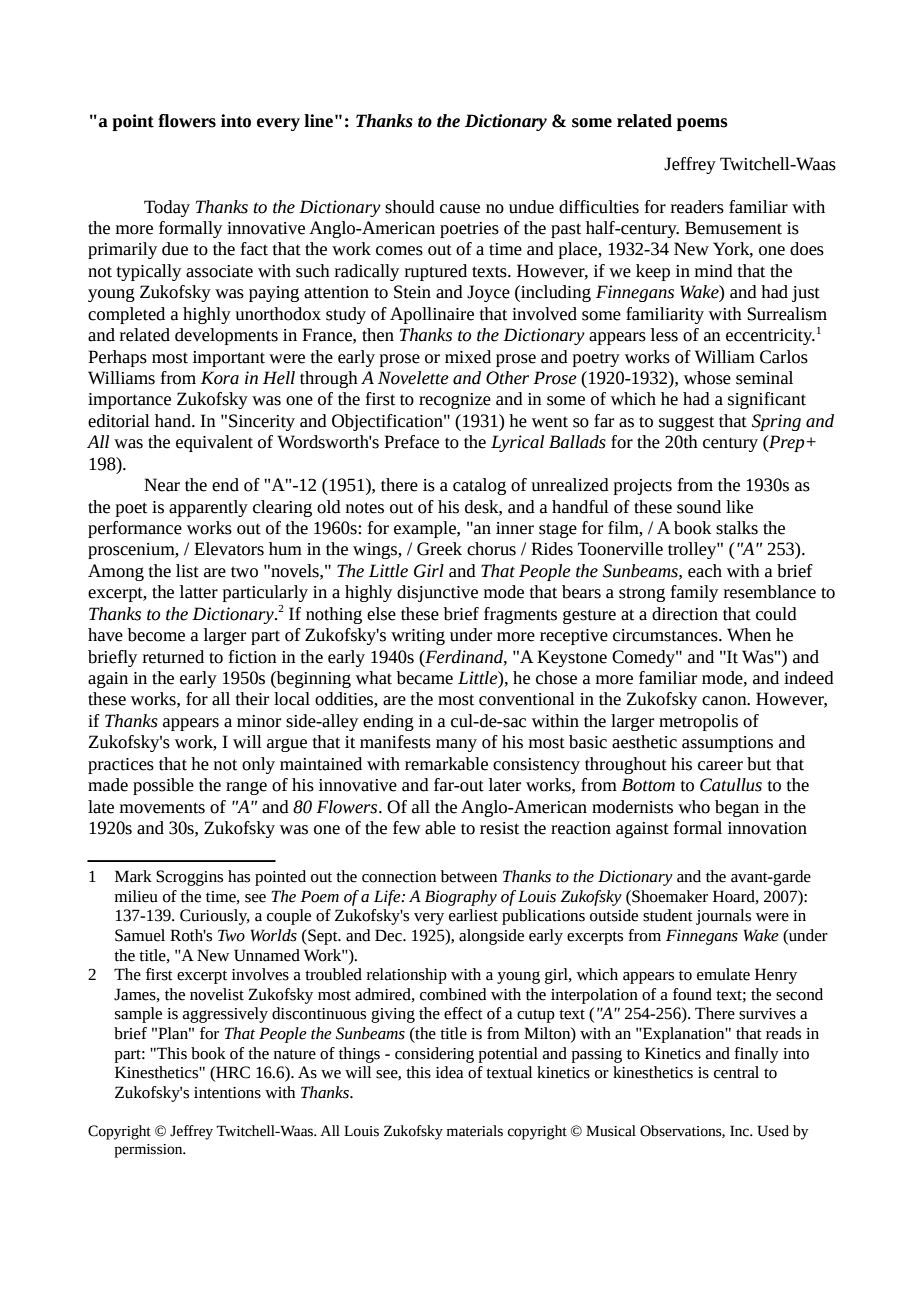 Image resolution: width=924 pixels, height=1307 pixels. I want to click on catalog, so click(479, 486).
